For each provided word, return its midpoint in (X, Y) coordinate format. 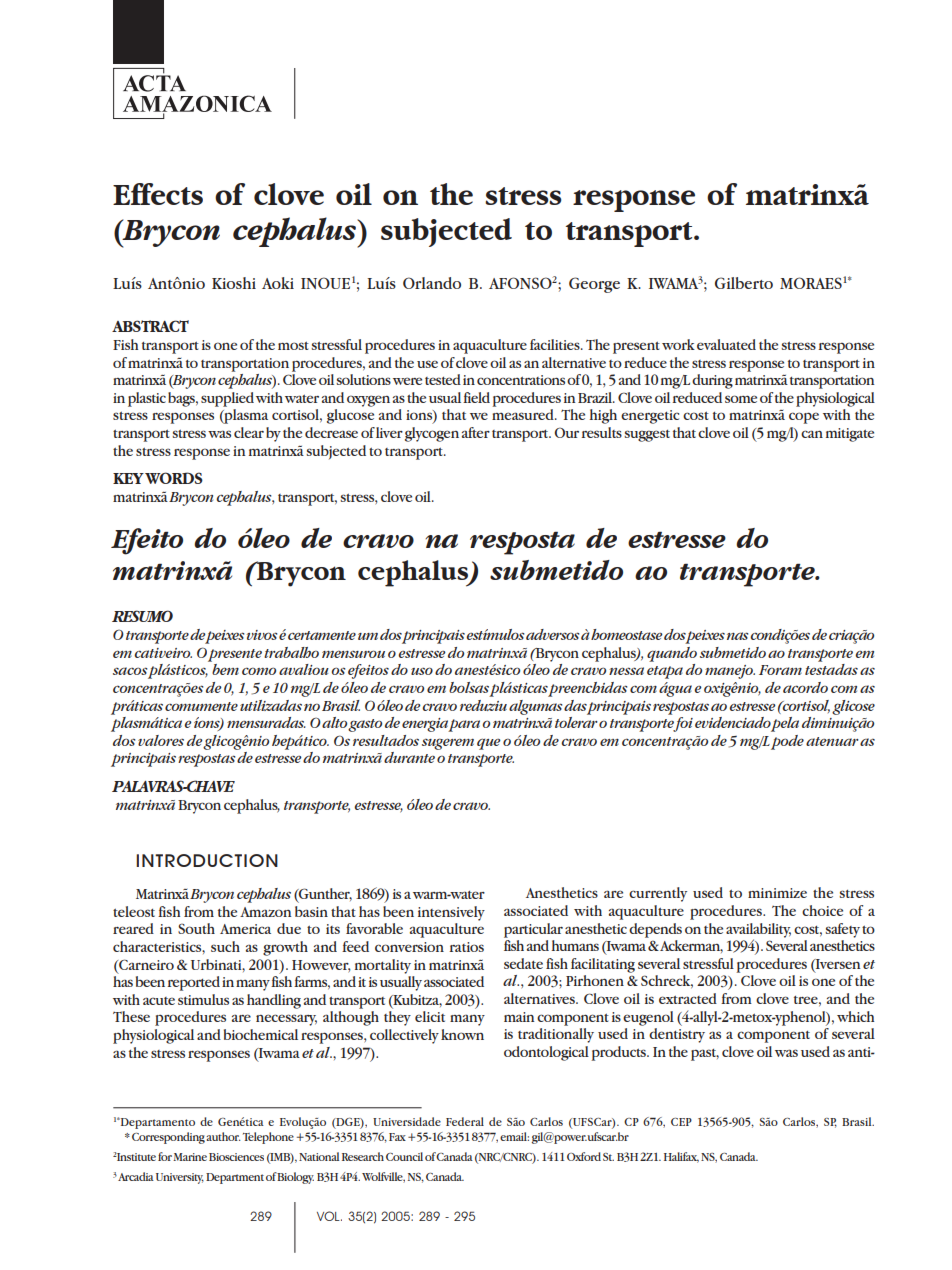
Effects (158, 194)
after (476, 432)
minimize (777, 893)
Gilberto (744, 283)
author (223, 1136)
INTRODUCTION (207, 860)
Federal (465, 1121)
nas (737, 636)
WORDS (174, 478)
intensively (451, 913)
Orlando (432, 283)
